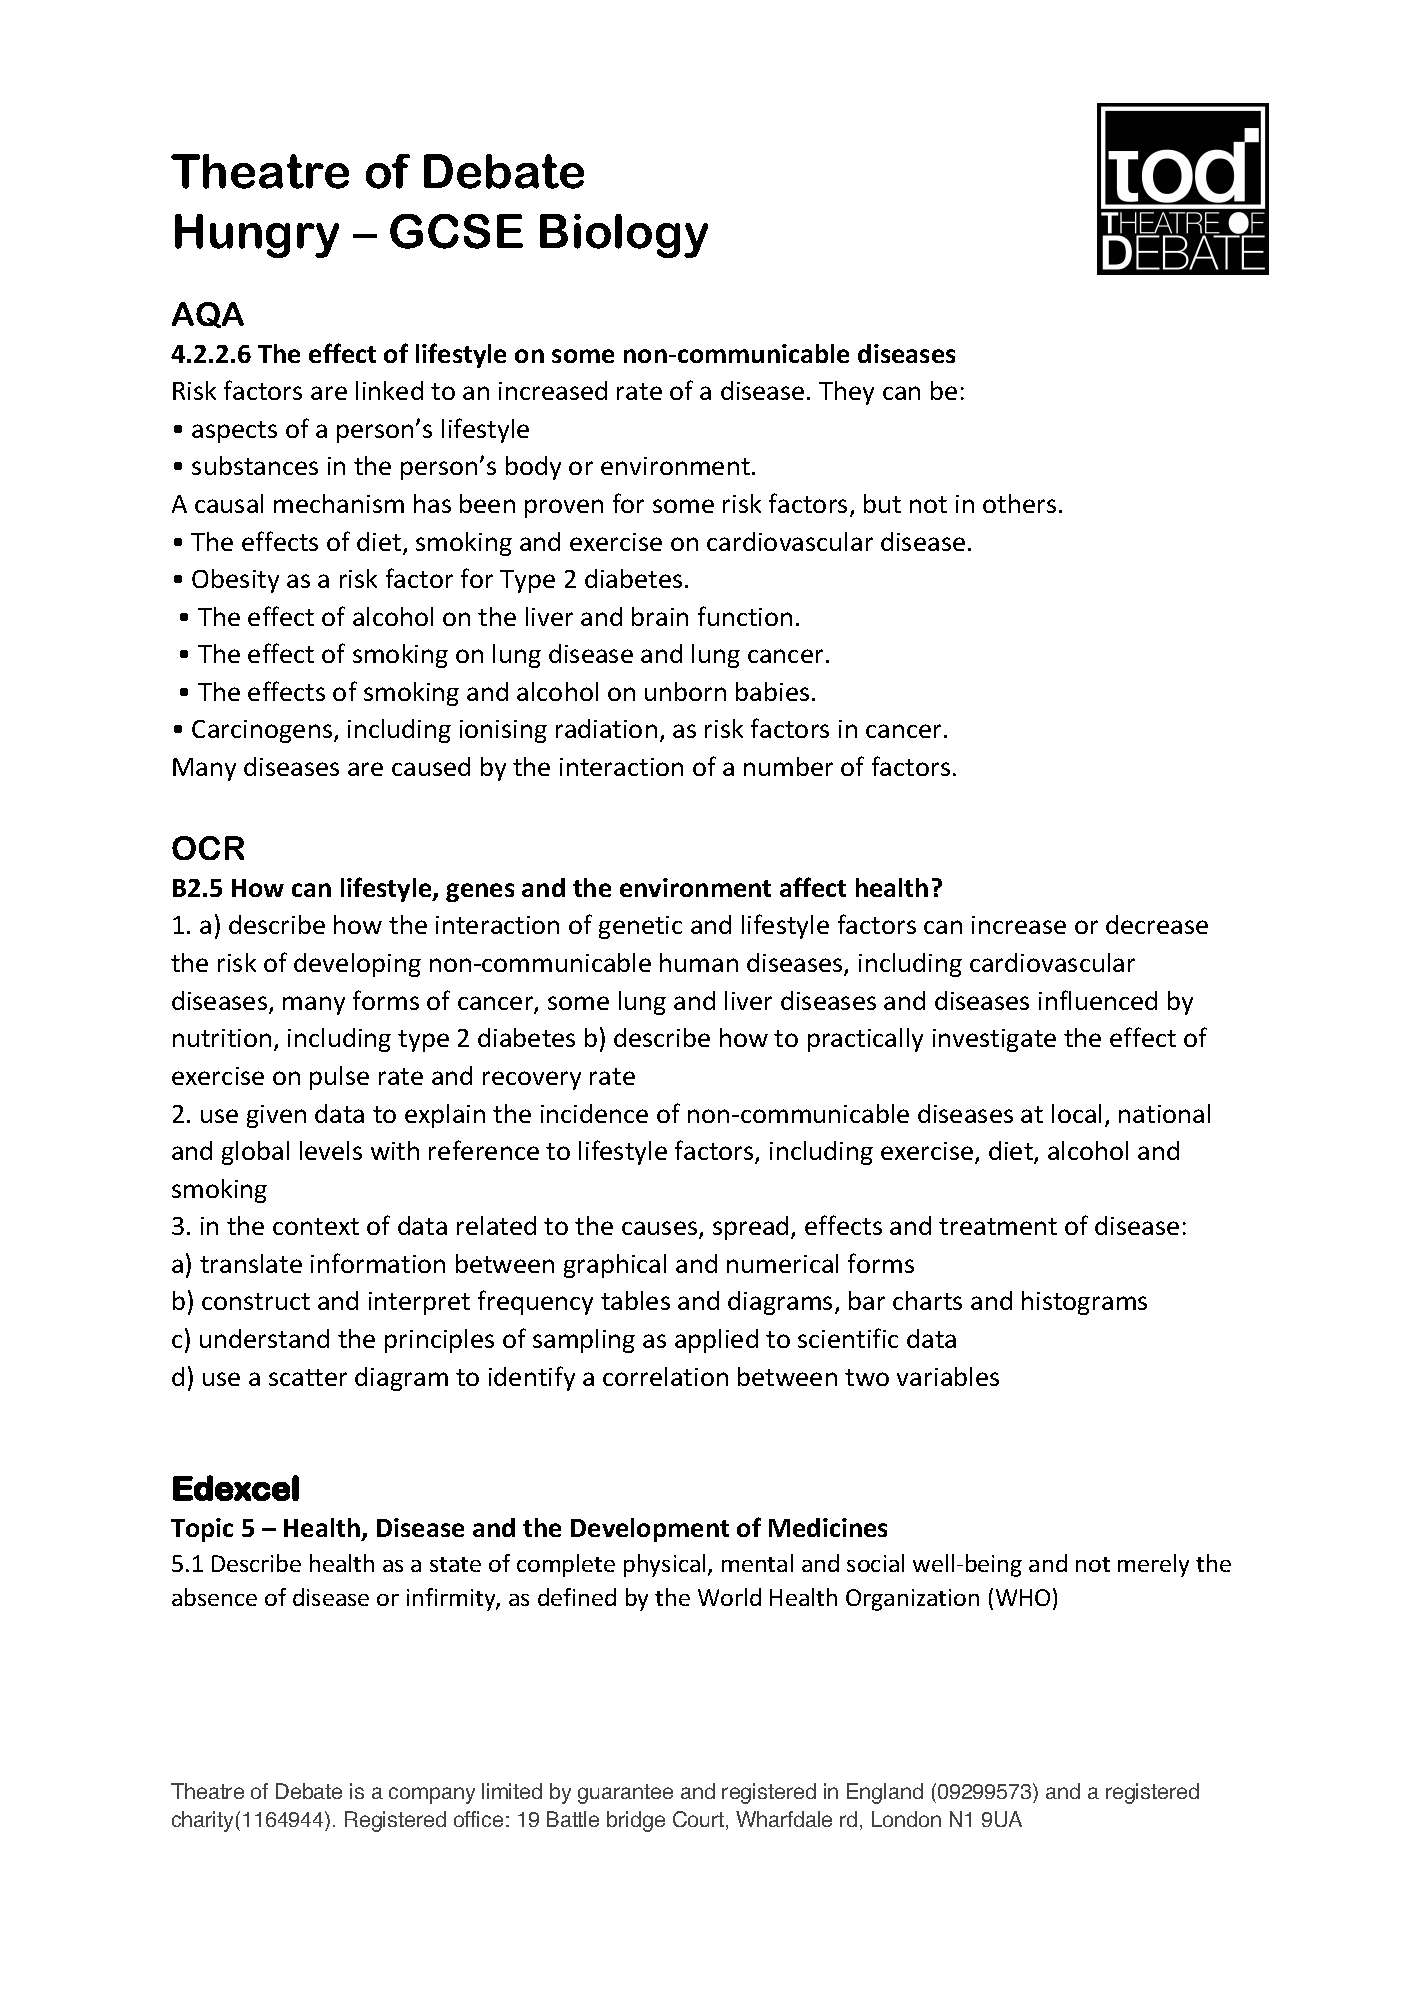  Describe the element at coordinates (1157, 924) in the document. I see `decrease` at that location.
